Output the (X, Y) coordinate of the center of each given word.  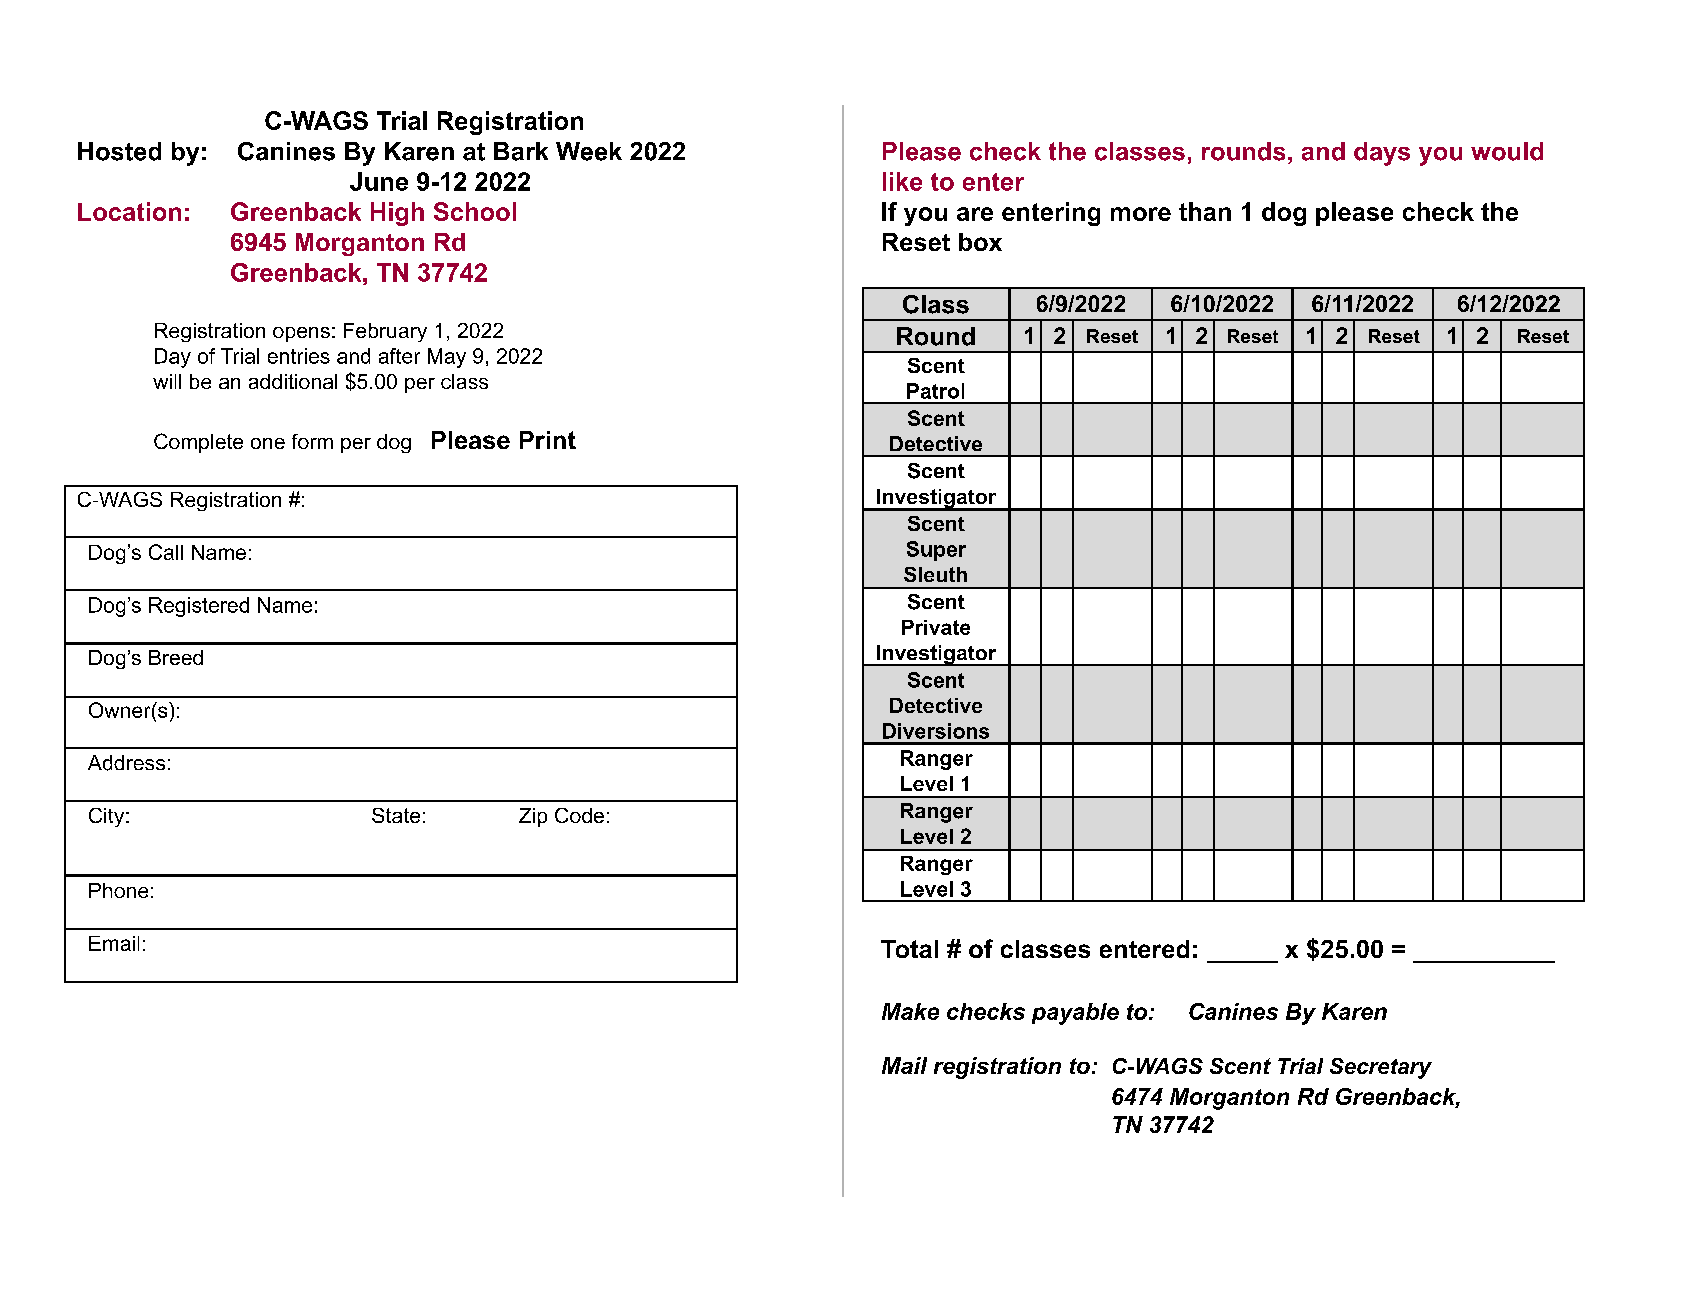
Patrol (935, 391)
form (312, 441)
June (379, 181)
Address (126, 763)
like (902, 181)
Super (936, 551)
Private (936, 627)
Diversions (936, 731)
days (1382, 154)
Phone (118, 890)
